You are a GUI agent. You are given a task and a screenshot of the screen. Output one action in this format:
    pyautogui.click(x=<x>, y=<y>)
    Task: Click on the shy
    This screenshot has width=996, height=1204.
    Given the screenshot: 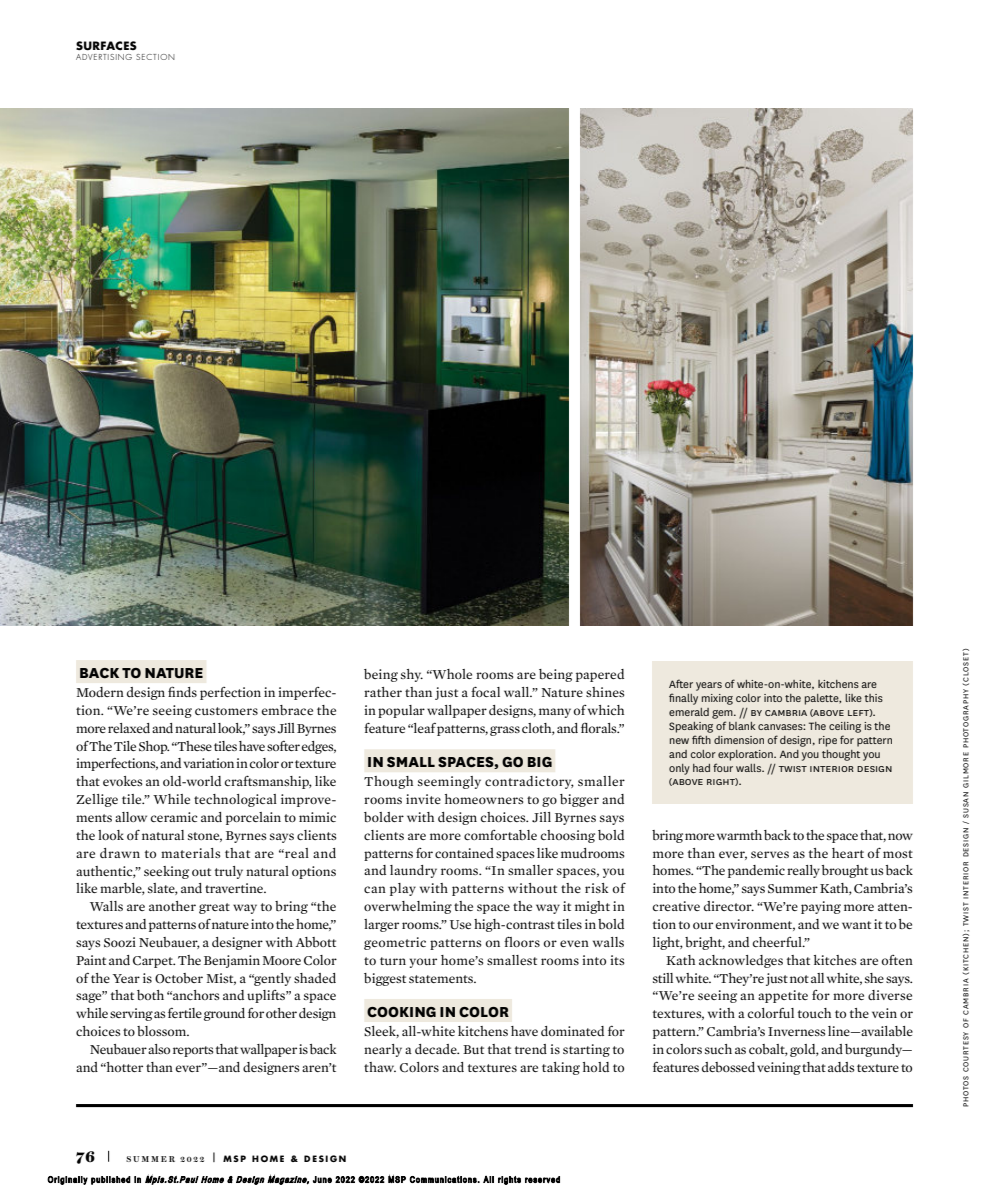 What is the action you would take?
    pyautogui.click(x=412, y=675)
